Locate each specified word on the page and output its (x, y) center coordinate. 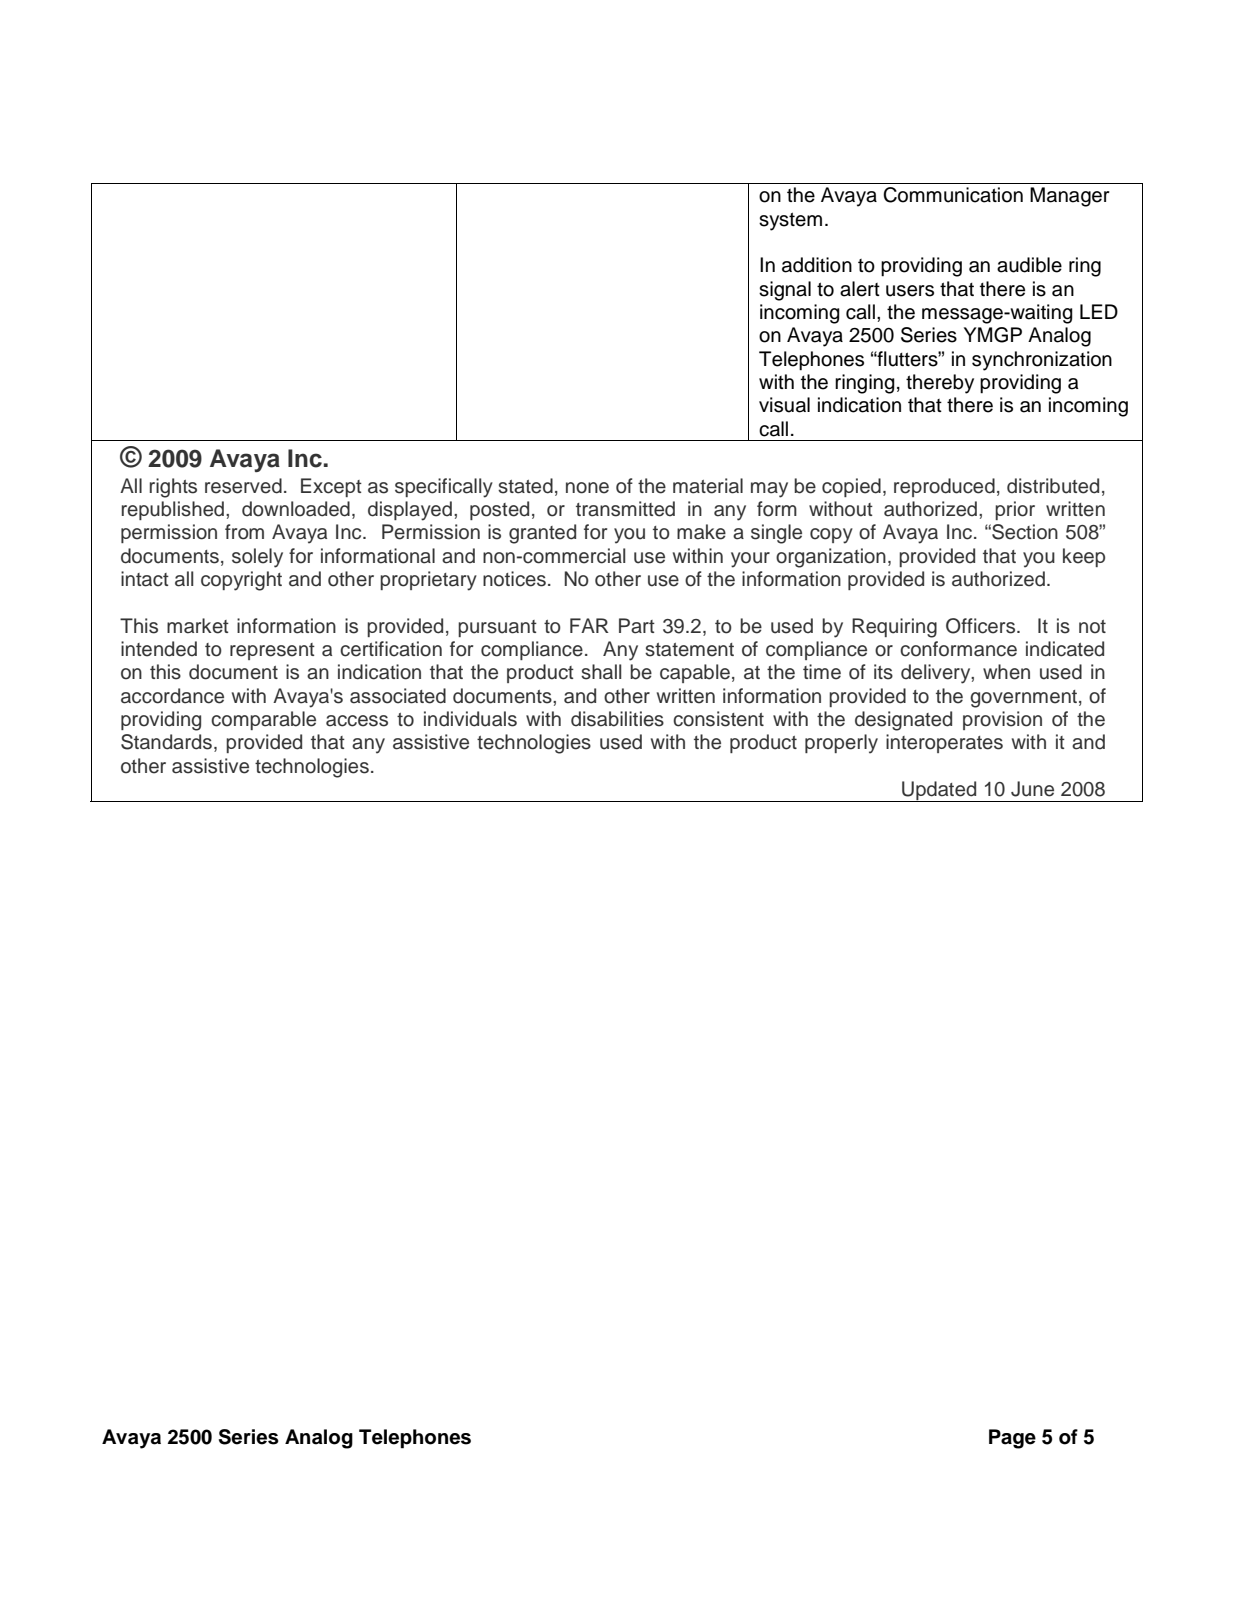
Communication (953, 195)
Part (637, 626)
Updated (939, 791)
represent (272, 651)
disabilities (617, 719)
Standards (166, 742)
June (1032, 789)
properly (841, 744)
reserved (243, 486)
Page (1012, 1439)
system (790, 221)
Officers (982, 626)
